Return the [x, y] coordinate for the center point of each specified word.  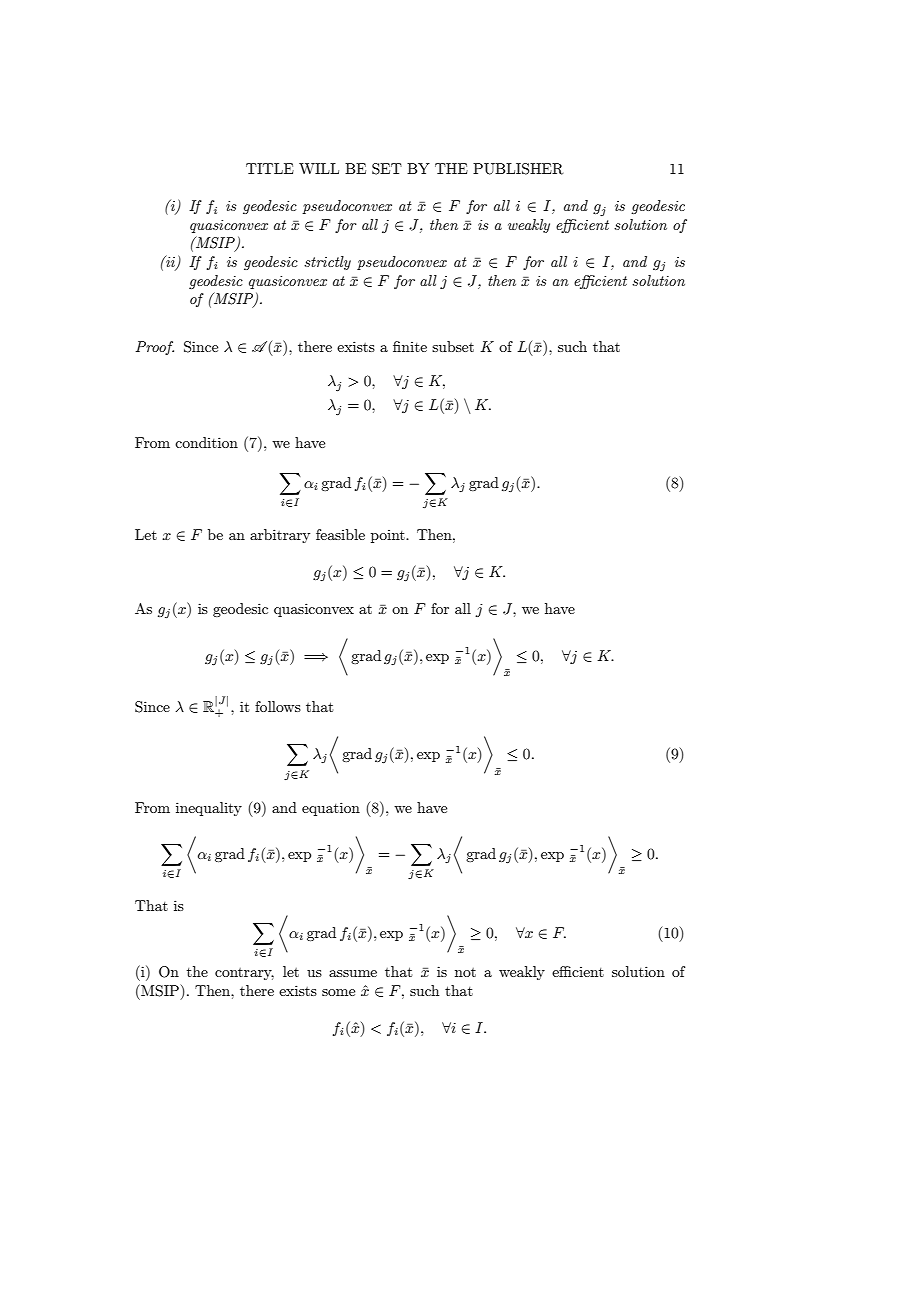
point [389, 536]
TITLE [270, 168]
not [465, 972]
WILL [319, 168]
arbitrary [280, 536]
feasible [340, 534]
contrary [244, 974]
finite [410, 346]
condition [206, 442]
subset [453, 346]
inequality [209, 809]
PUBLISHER [518, 169]
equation [331, 809]
